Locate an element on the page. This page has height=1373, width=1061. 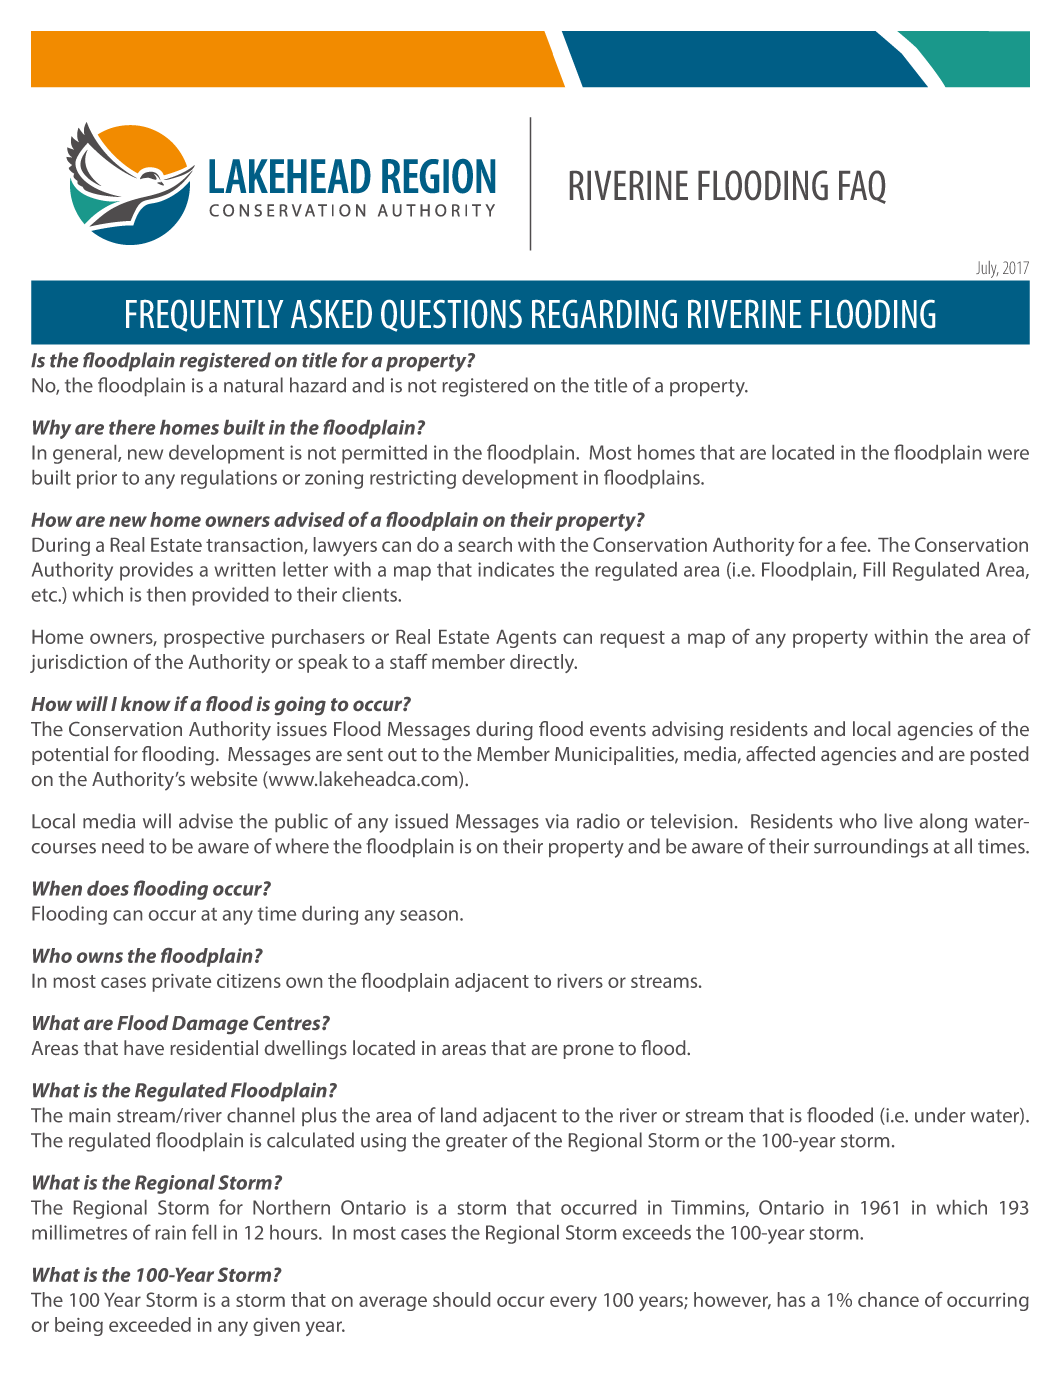
FAQ is located at coordinates (862, 187).
